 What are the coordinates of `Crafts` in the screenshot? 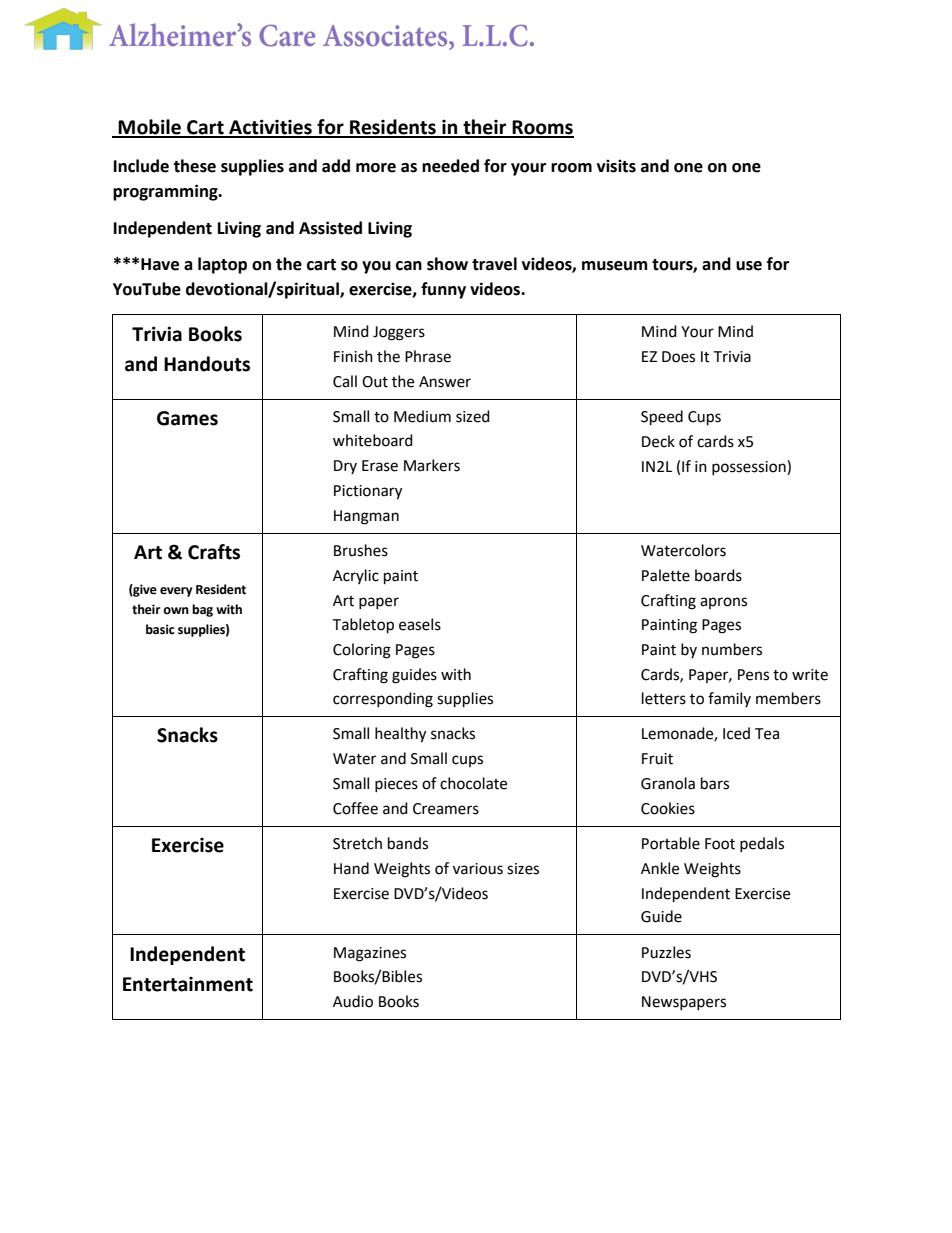 It's located at (214, 552).
